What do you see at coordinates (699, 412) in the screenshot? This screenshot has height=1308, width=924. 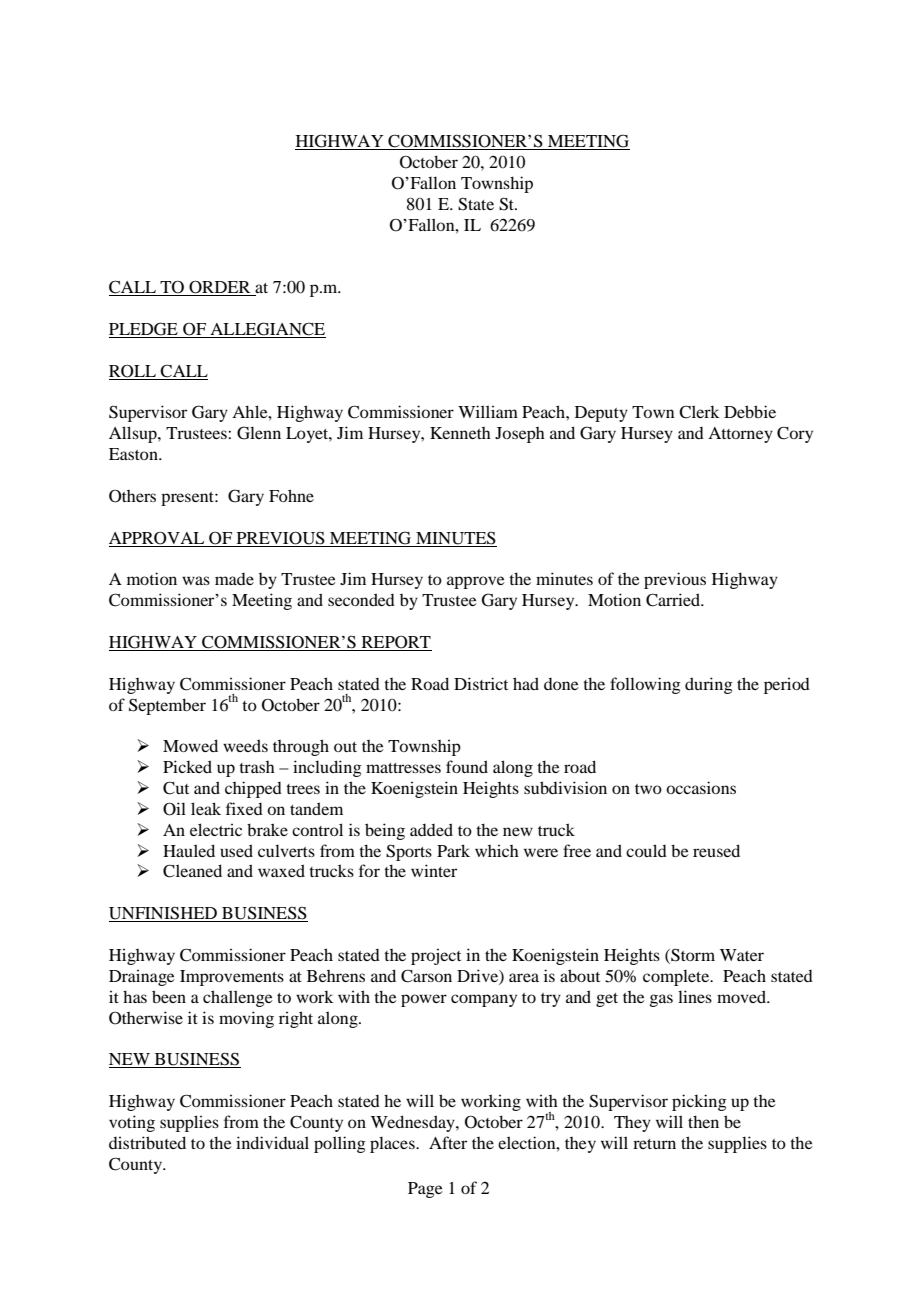 I see `Clerk` at bounding box center [699, 412].
